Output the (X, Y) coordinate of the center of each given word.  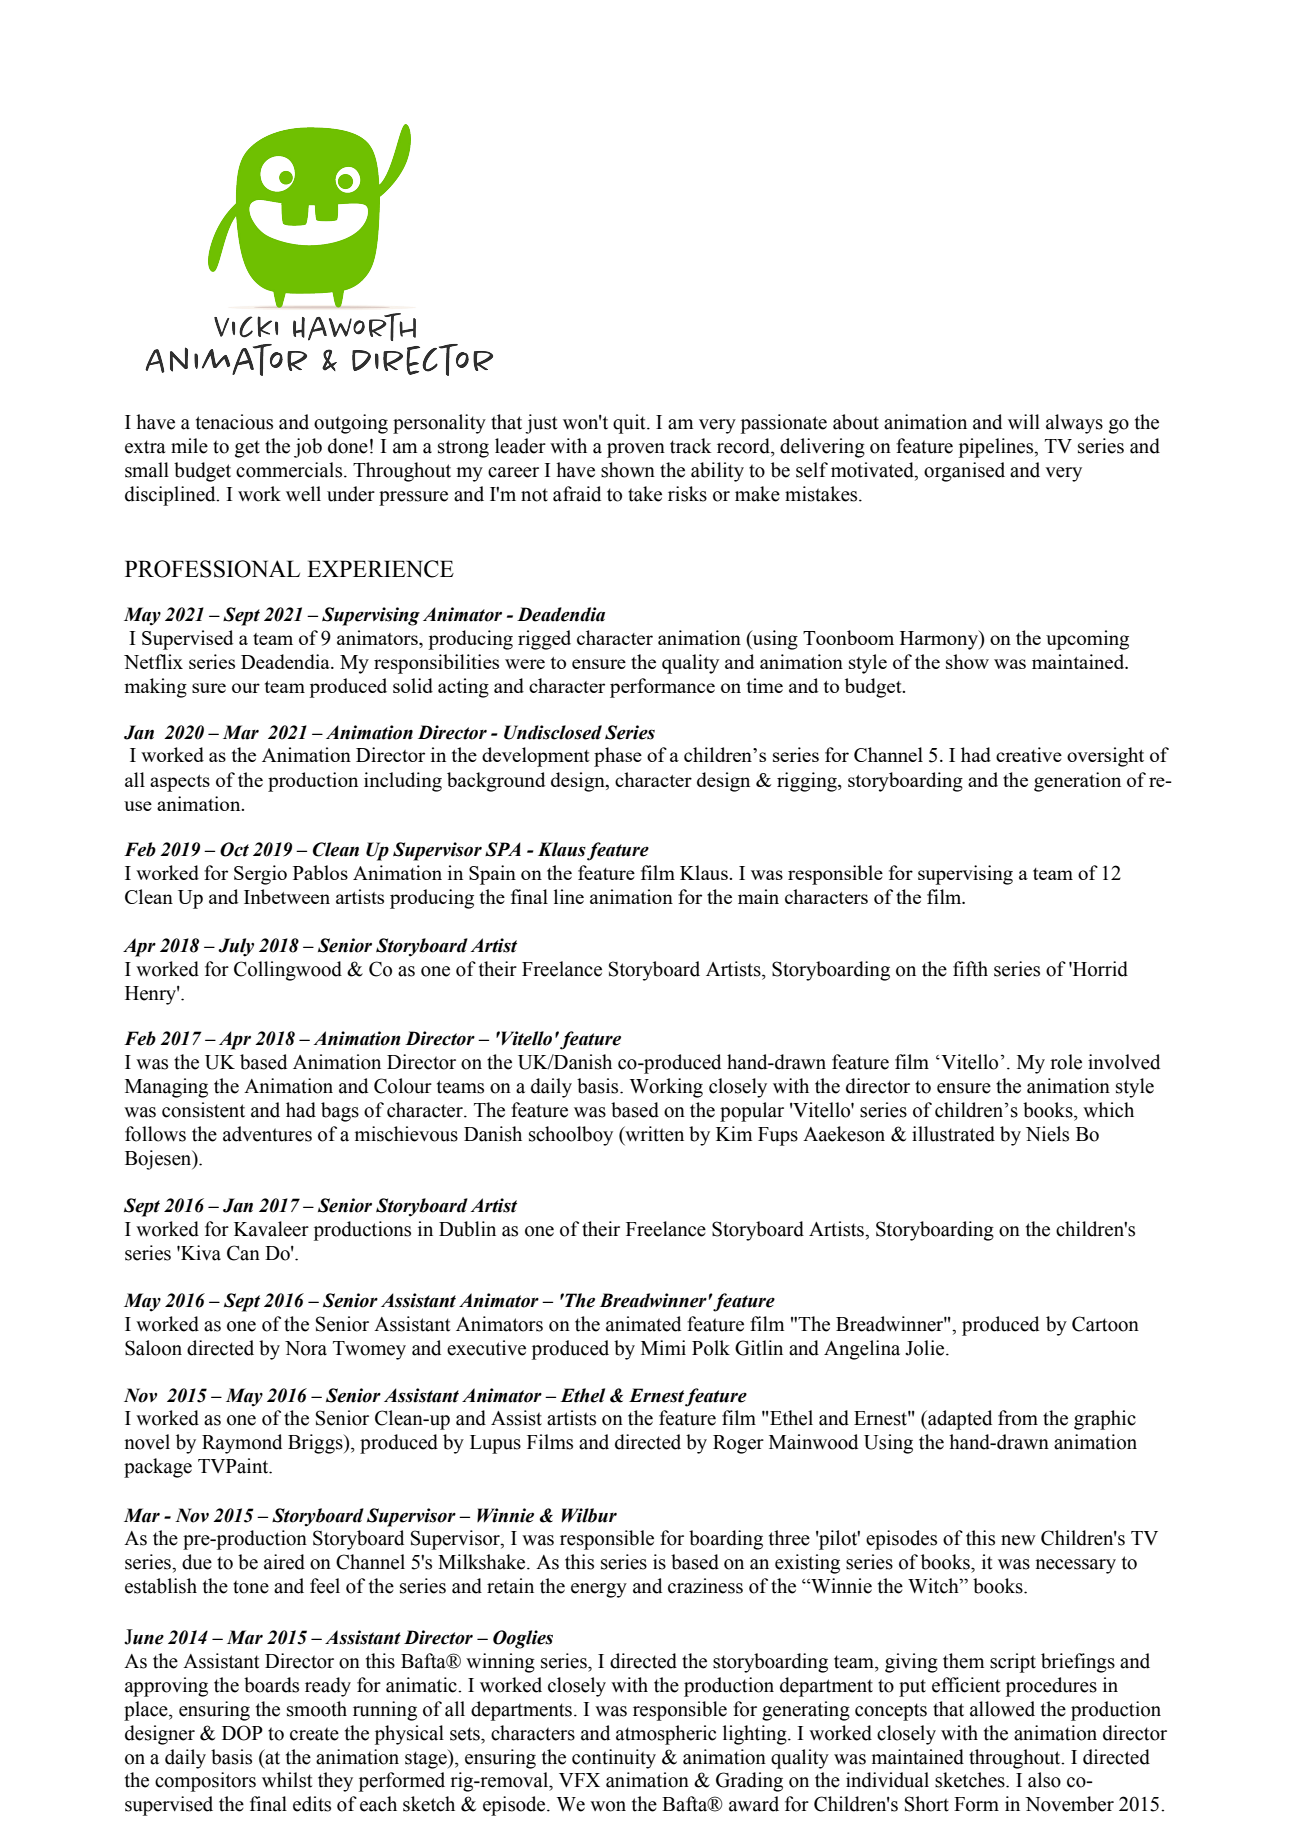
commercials (290, 470)
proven (636, 450)
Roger (738, 1444)
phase (618, 757)
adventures (267, 1134)
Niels (1047, 1134)
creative (1029, 754)
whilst (287, 1780)
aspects (180, 783)
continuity (614, 1759)
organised (964, 472)
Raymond (242, 1444)
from (1018, 1418)
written (653, 1135)
